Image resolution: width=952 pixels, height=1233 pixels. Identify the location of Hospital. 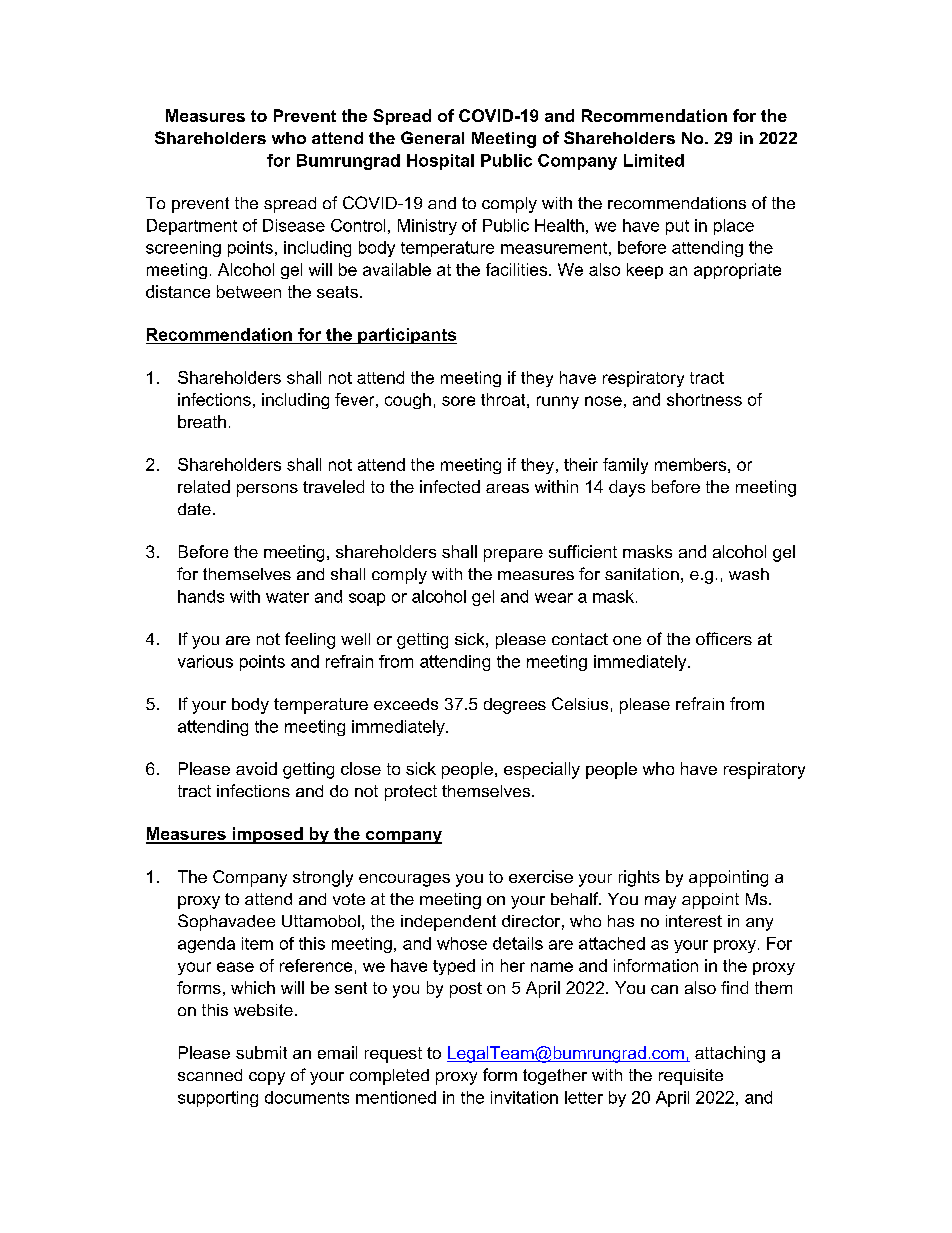
(440, 162).
